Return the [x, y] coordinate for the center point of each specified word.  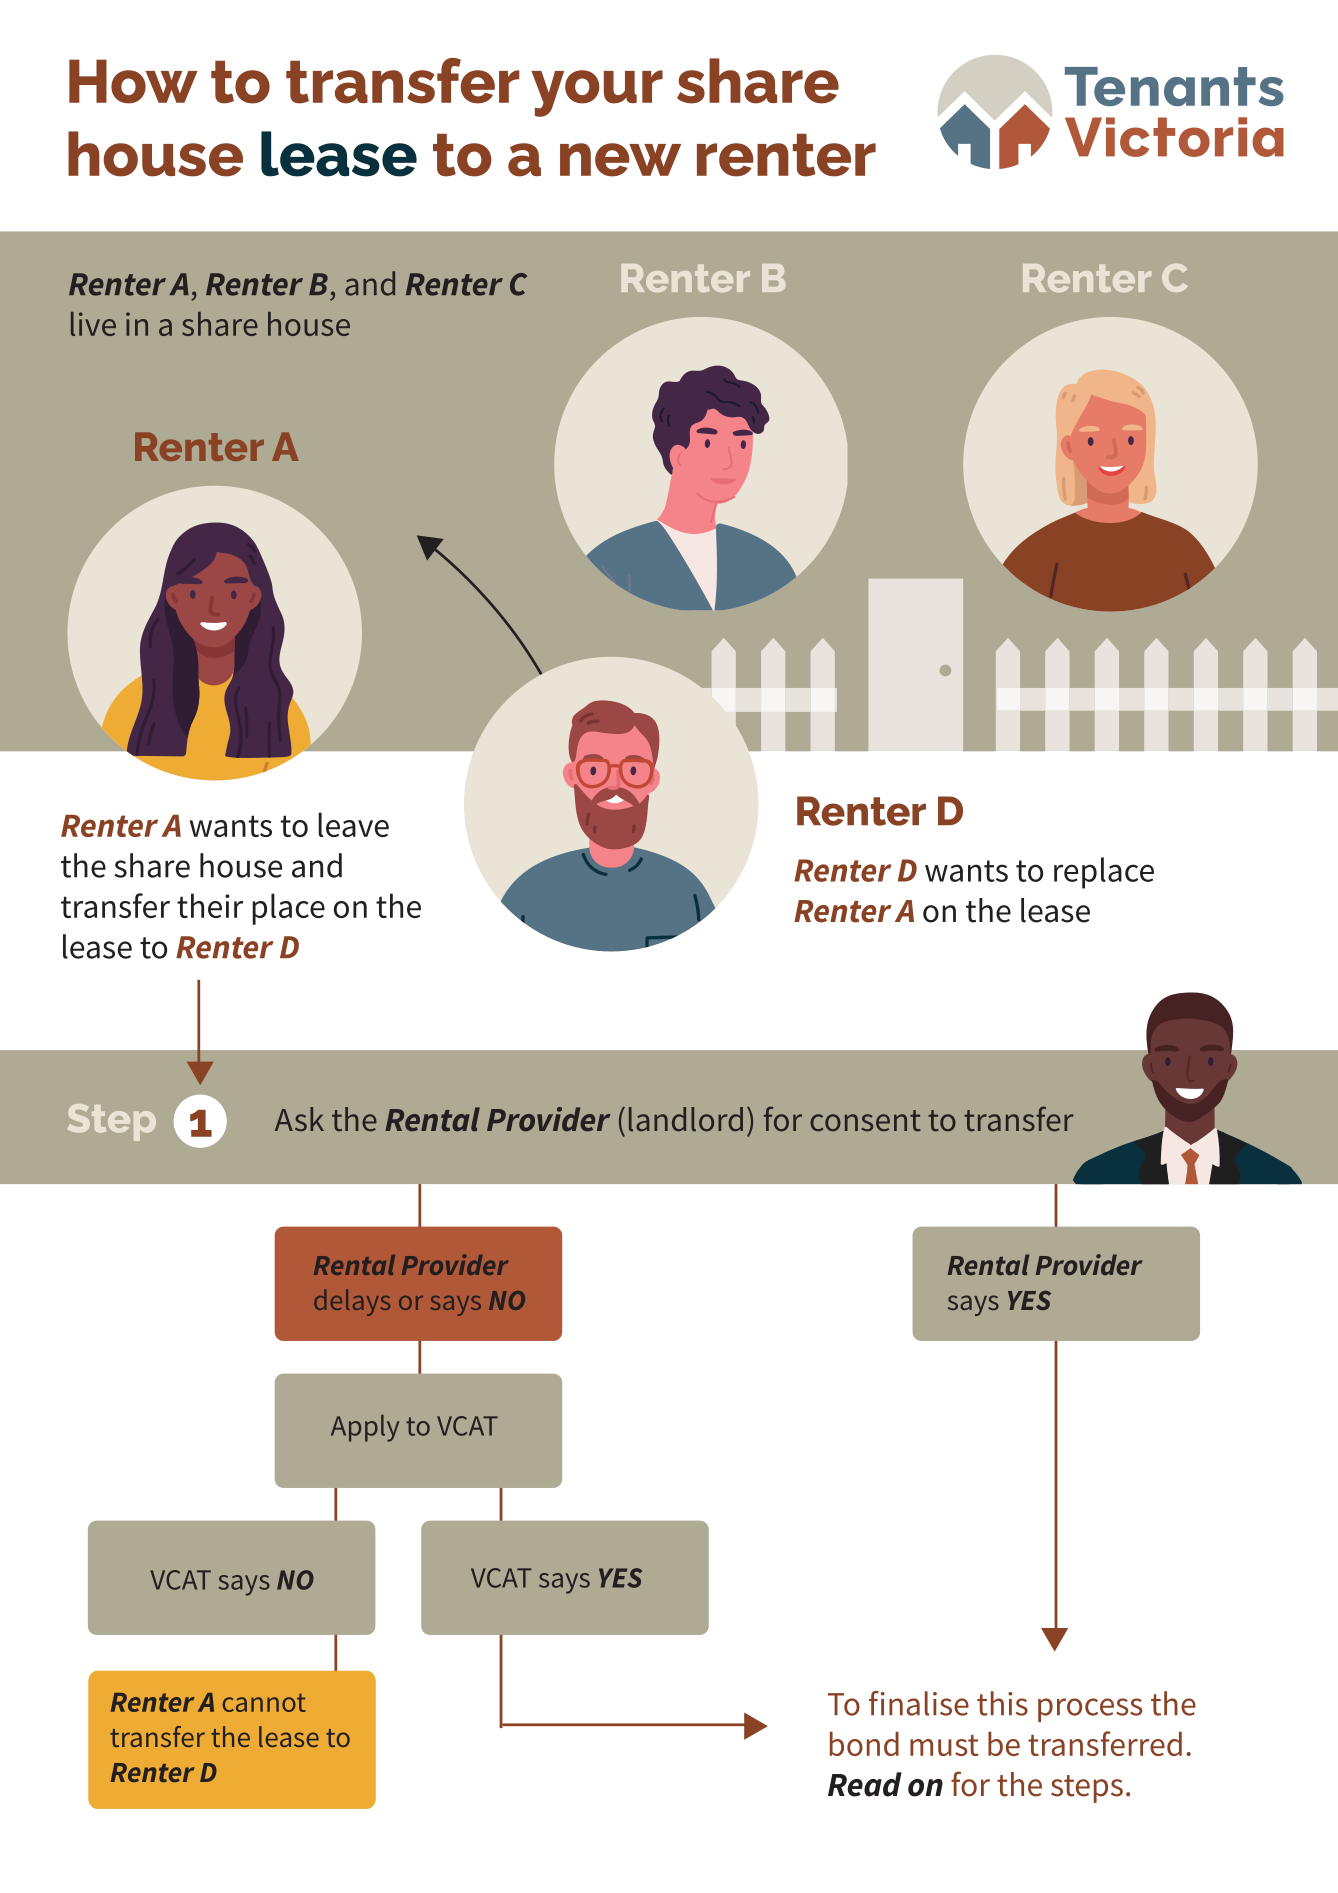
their [210, 905]
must [944, 1745]
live [93, 324]
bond [864, 1744]
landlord [686, 1119]
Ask [299, 1119]
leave [353, 824]
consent [865, 1121]
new [620, 160]
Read [865, 1784]
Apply [365, 1428]
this [1002, 1703]
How [133, 81]
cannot [264, 1702]
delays [352, 1302]
